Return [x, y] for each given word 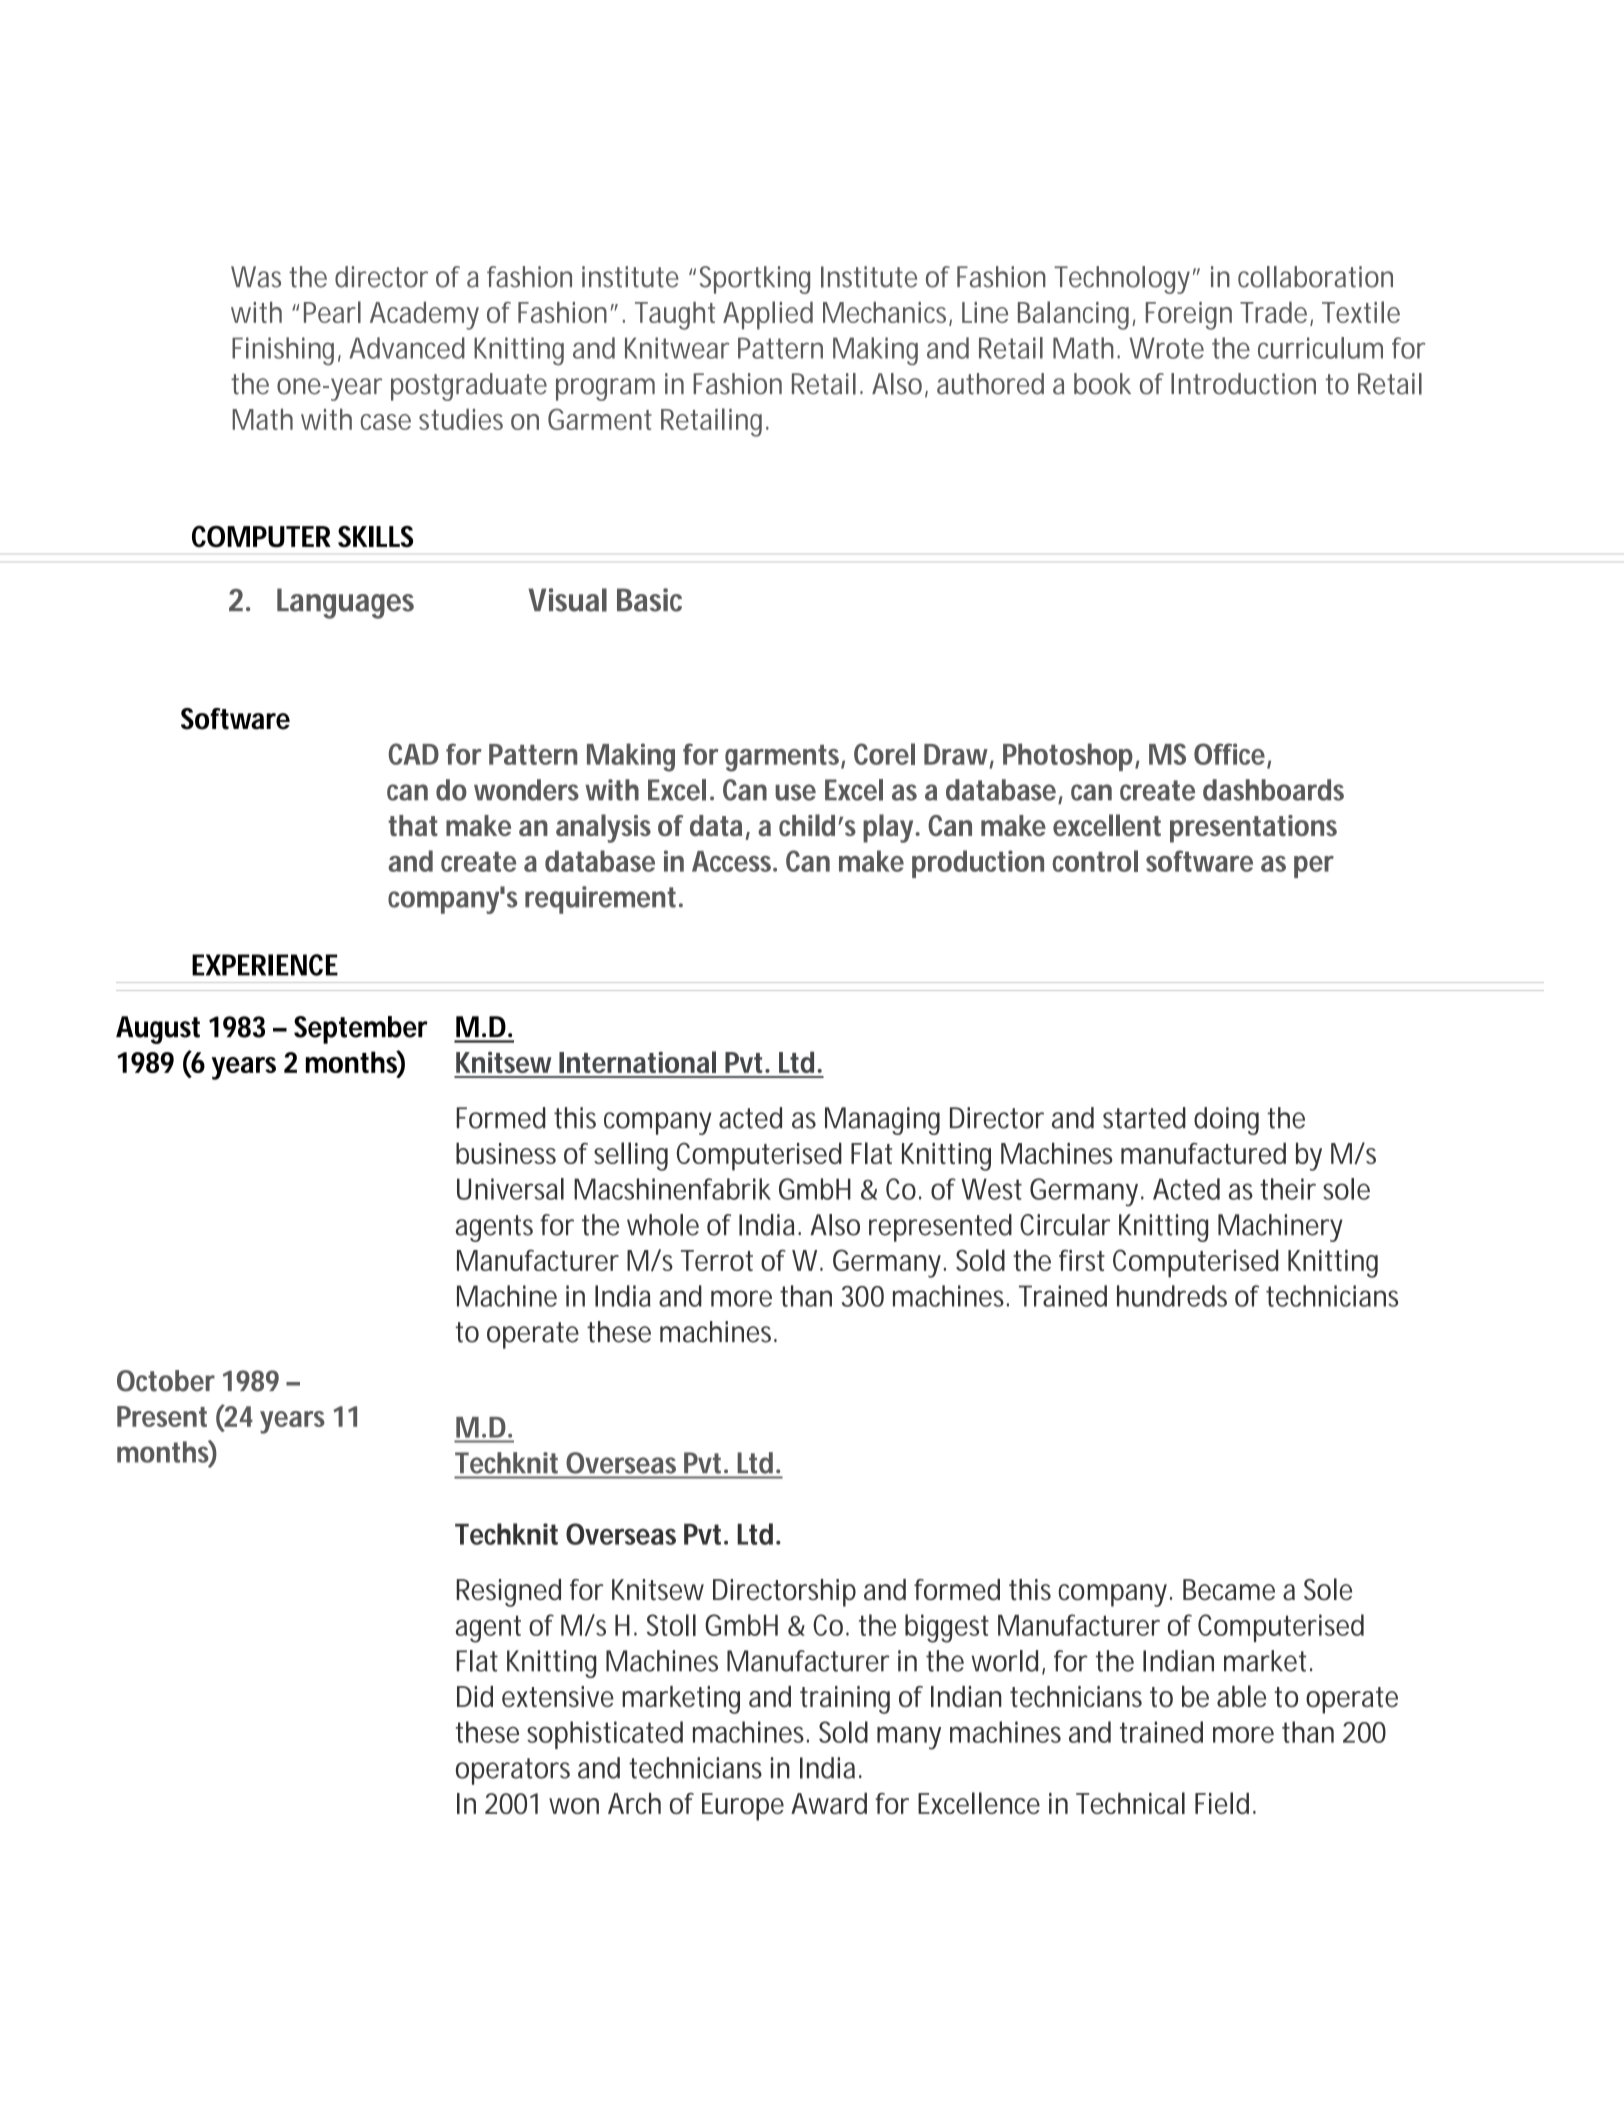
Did [475, 1696]
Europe [743, 1807]
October [166, 1381]
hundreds [1172, 1296]
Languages [345, 603]
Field [1222, 1803]
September [361, 1030]
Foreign [1189, 316]
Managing [882, 1121]
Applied [768, 315]
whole [663, 1225]
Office [1229, 754]
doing [1226, 1121]
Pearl [332, 312]
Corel [884, 754]
